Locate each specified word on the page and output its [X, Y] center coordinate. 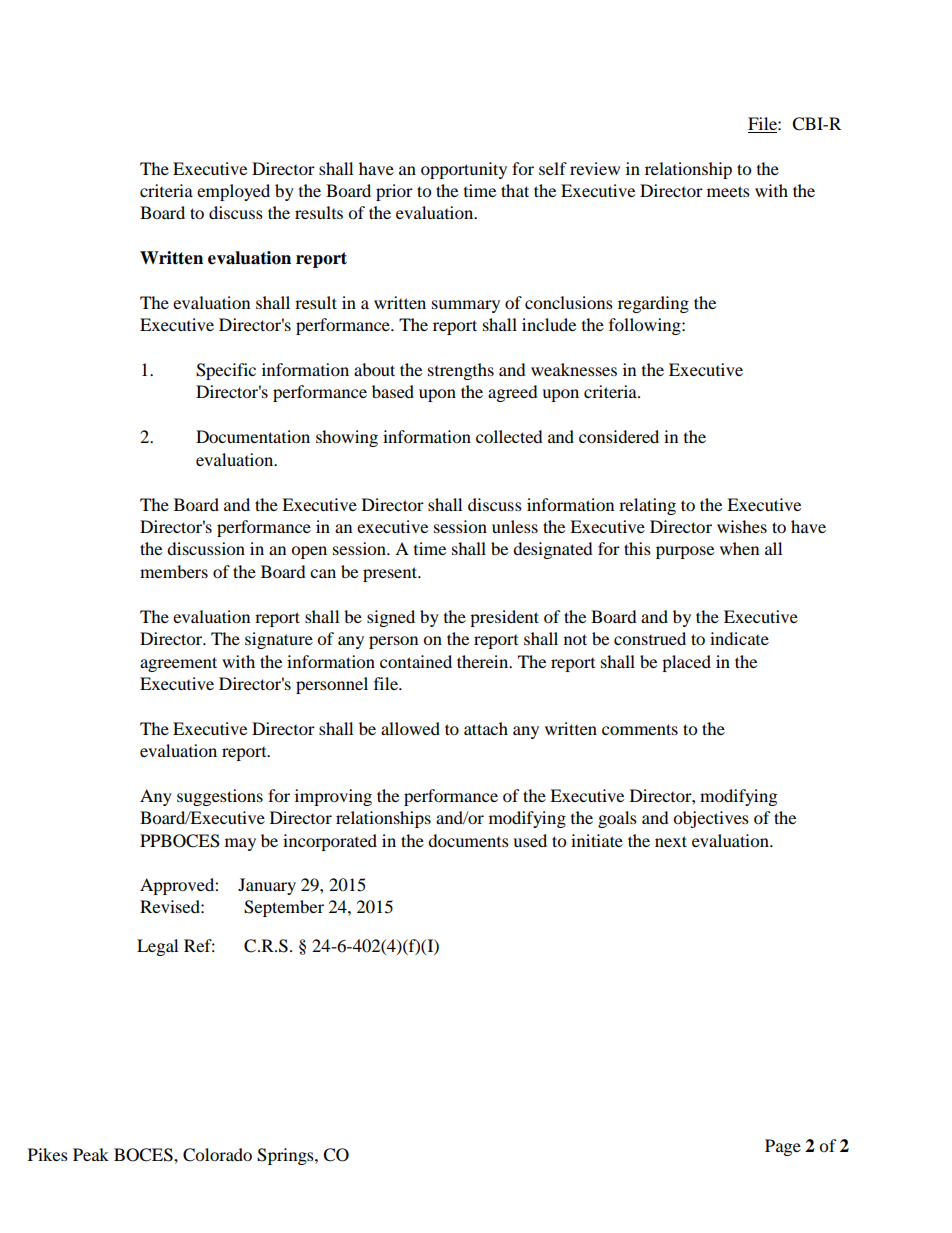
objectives [711, 819]
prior [394, 192]
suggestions [220, 797]
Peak [91, 1154]
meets [728, 191]
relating [647, 506]
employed [233, 192]
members [174, 571]
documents [468, 840]
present [391, 574]
